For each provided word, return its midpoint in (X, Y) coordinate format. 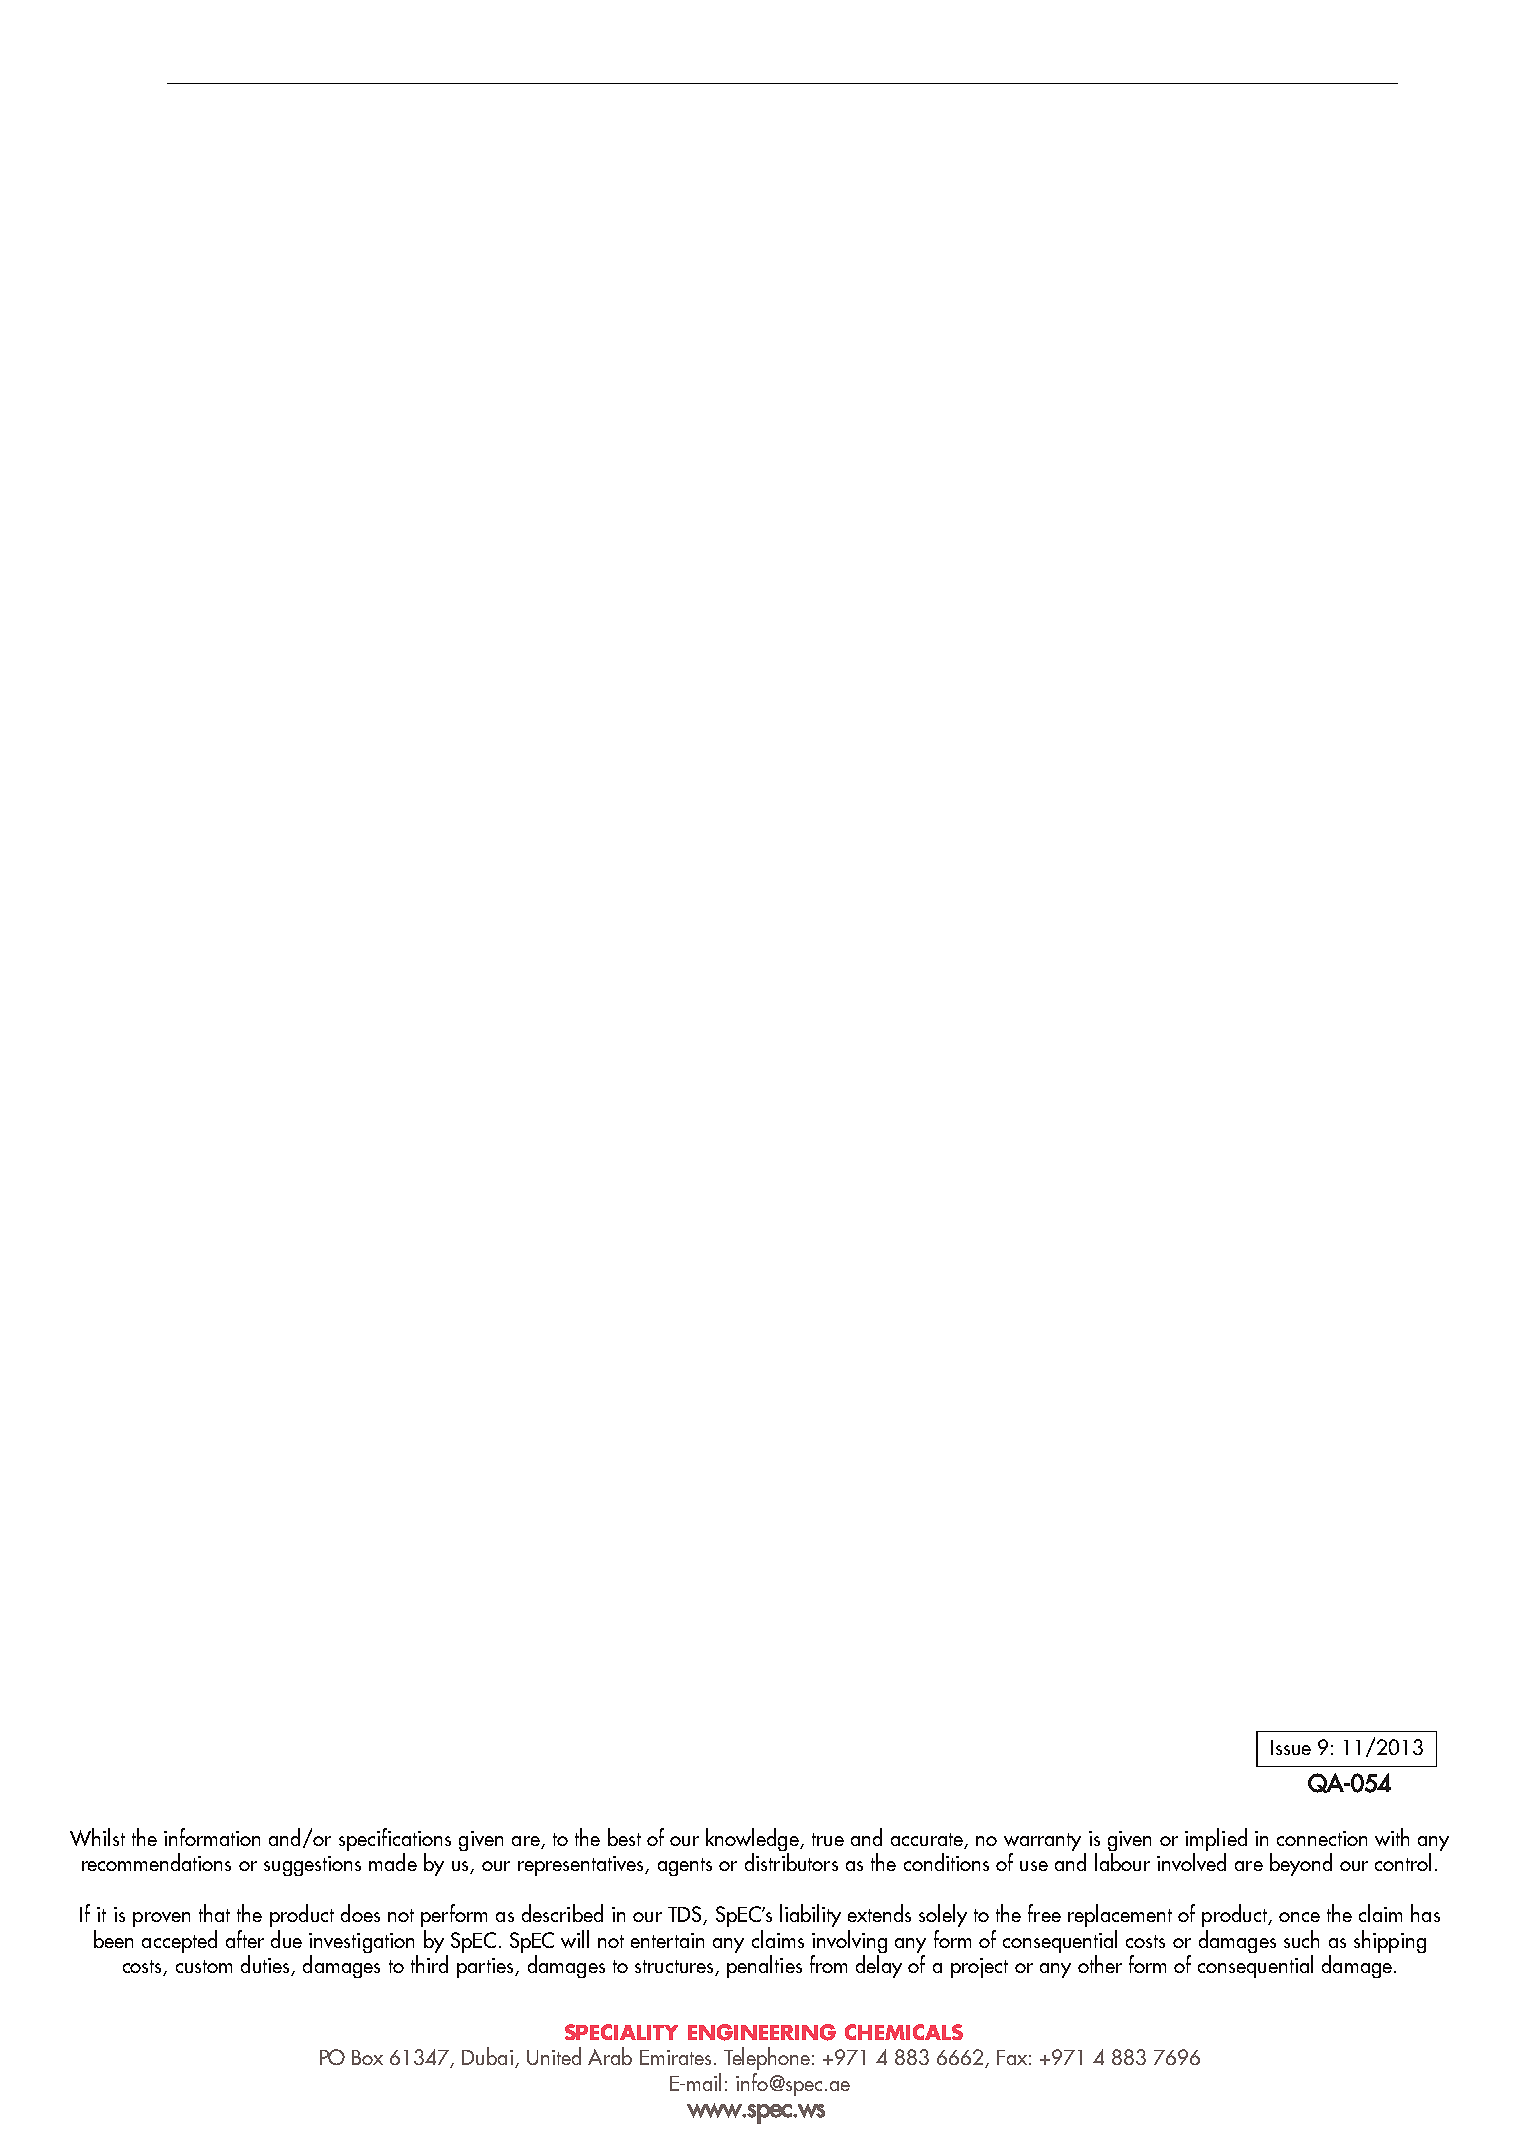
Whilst (97, 1837)
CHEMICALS (904, 2032)
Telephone (767, 2058)
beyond (1301, 1864)
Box (367, 2057)
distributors (791, 1862)
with (1392, 1837)
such (1301, 1939)
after (245, 1939)
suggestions (312, 1866)
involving (849, 1943)
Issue (1291, 1747)
